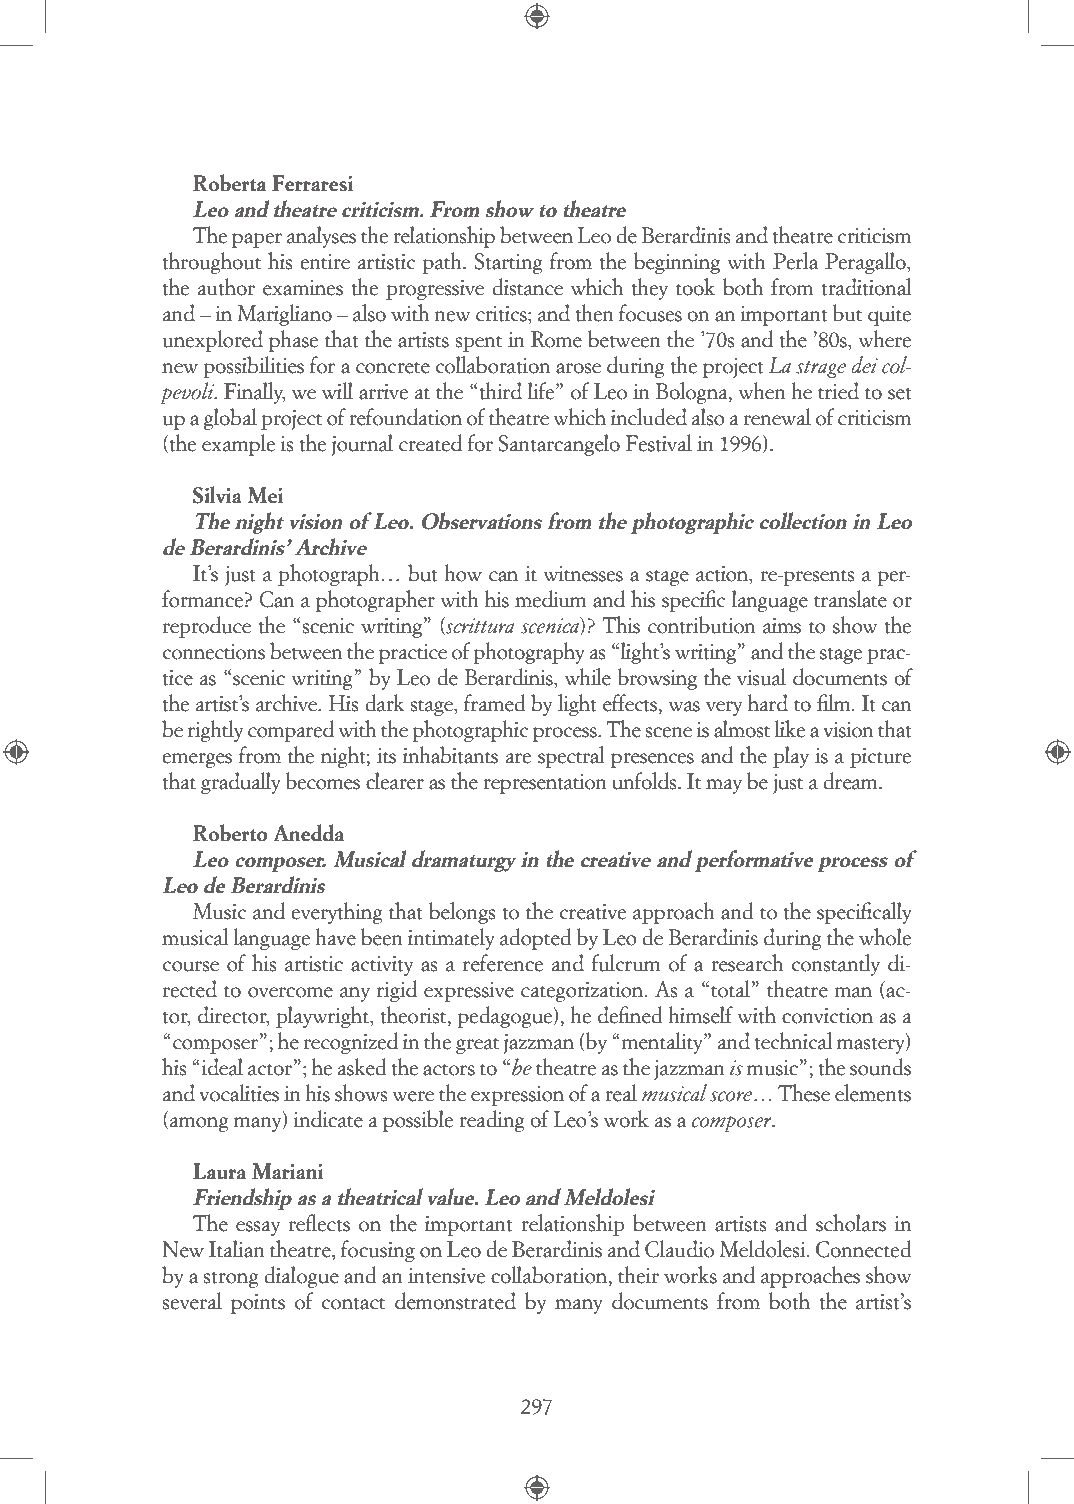  I want to click on Mei, so click(265, 495).
